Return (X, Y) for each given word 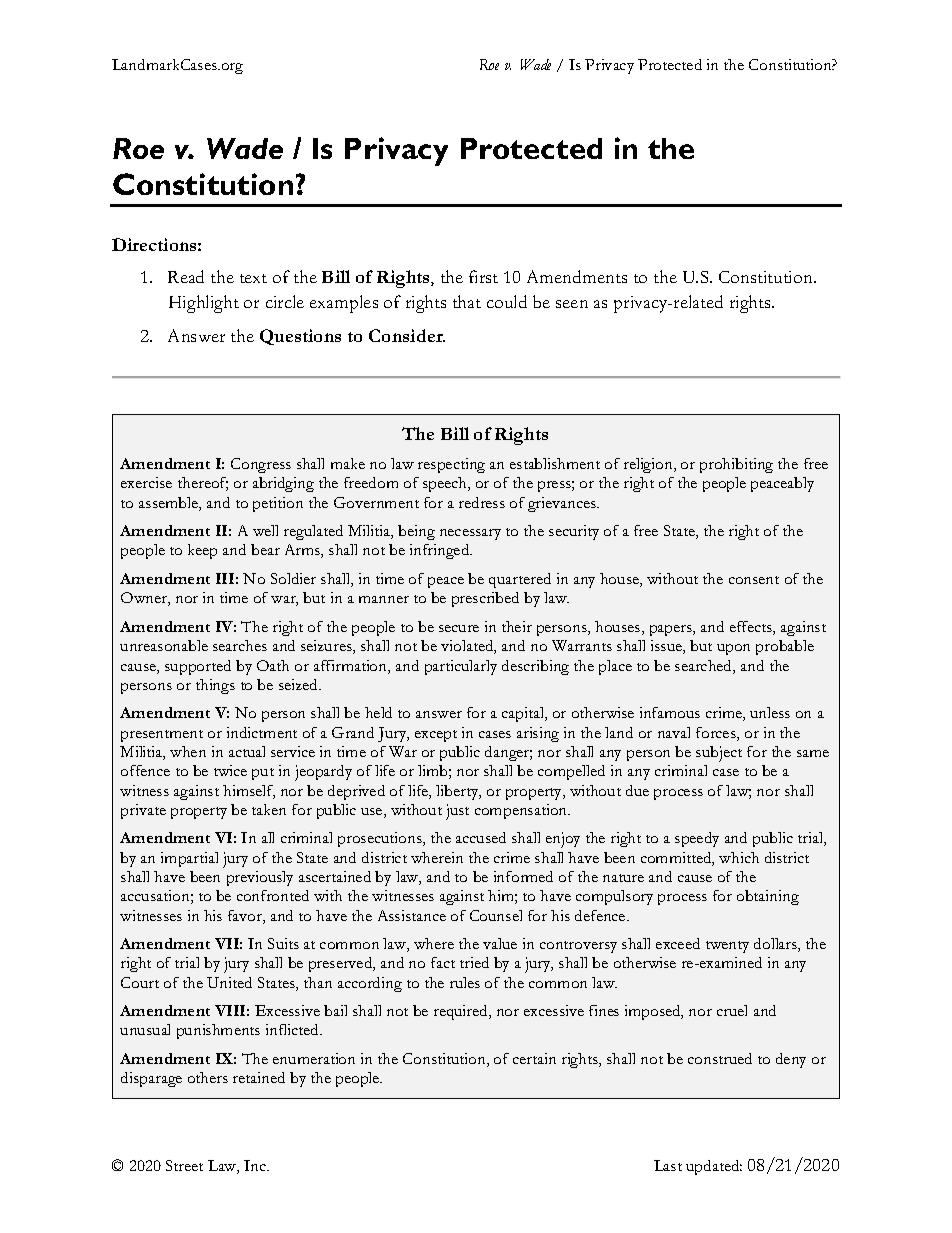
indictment (262, 732)
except (436, 736)
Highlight (204, 304)
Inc (256, 1165)
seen (572, 304)
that (467, 301)
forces (717, 734)
